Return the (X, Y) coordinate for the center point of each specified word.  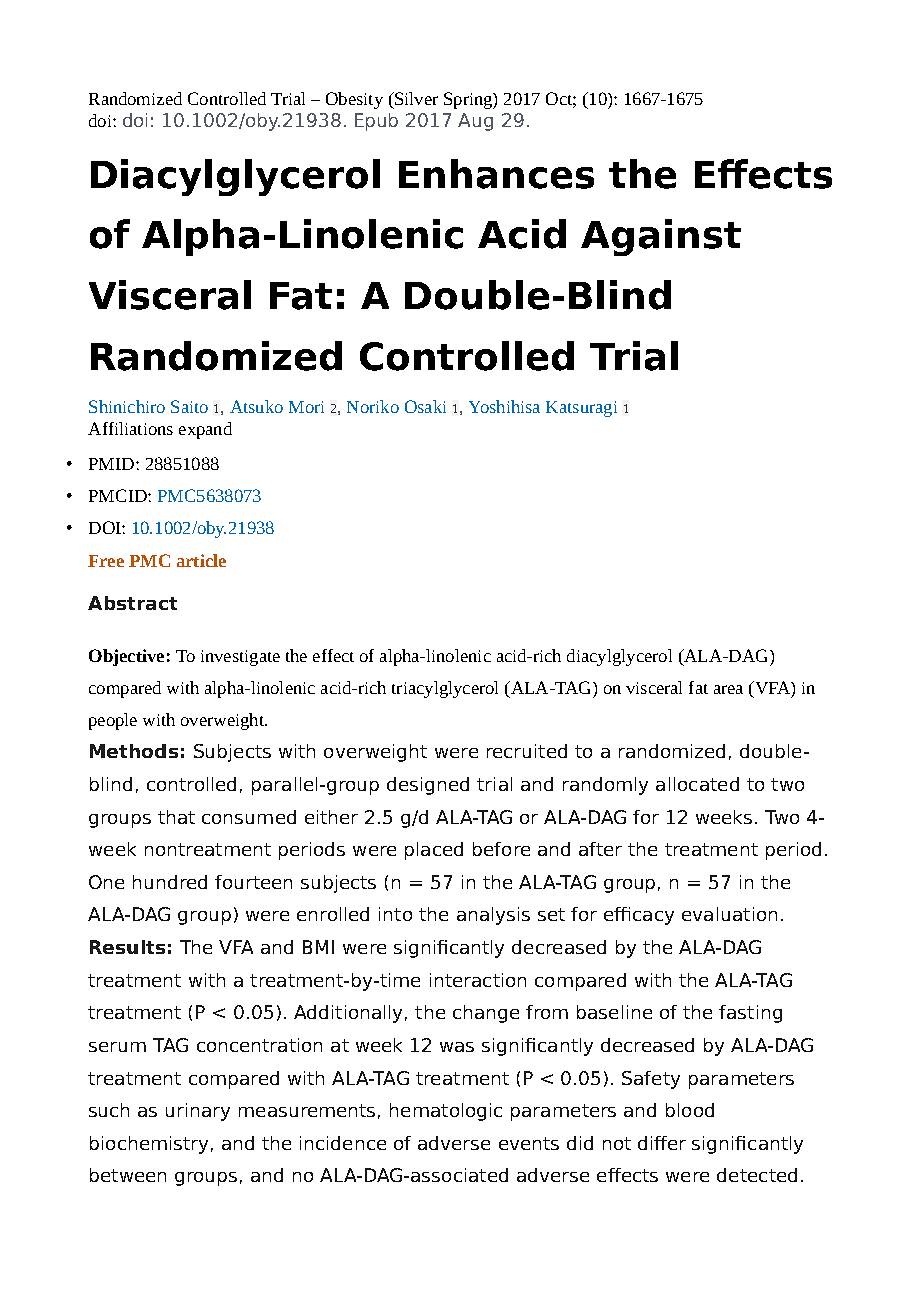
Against (661, 237)
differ (662, 1143)
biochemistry (149, 1145)
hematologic (446, 1112)
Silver (415, 98)
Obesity (354, 100)
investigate (240, 658)
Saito (189, 406)
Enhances (496, 174)
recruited (527, 751)
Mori (306, 407)
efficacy (639, 916)
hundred (170, 882)
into (395, 914)
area (728, 689)
